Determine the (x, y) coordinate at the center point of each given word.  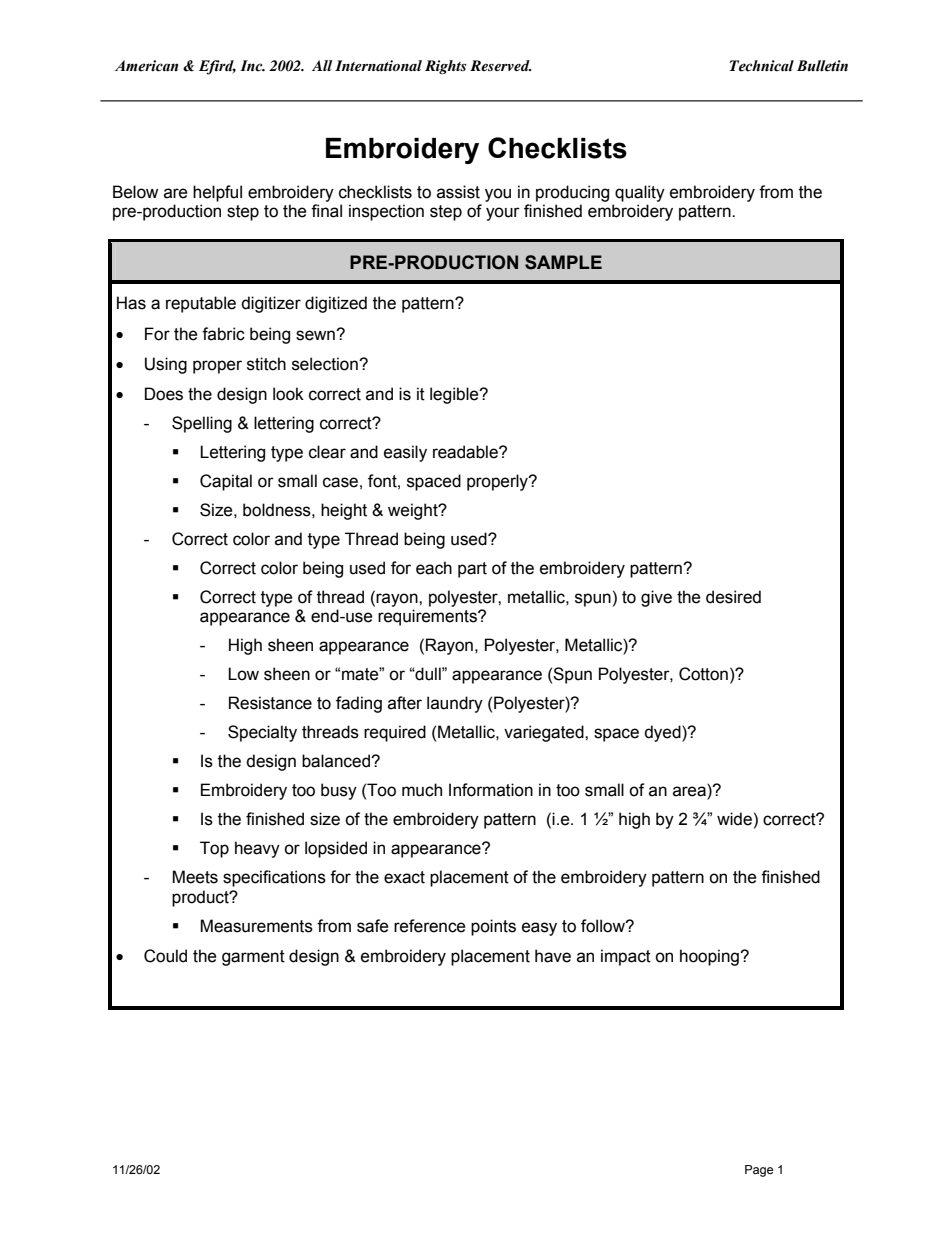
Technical (762, 66)
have (553, 956)
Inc (252, 66)
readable (466, 452)
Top (214, 849)
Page (759, 1171)
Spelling (202, 424)
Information (491, 790)
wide (734, 819)
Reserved (500, 65)
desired (733, 597)
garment (253, 958)
